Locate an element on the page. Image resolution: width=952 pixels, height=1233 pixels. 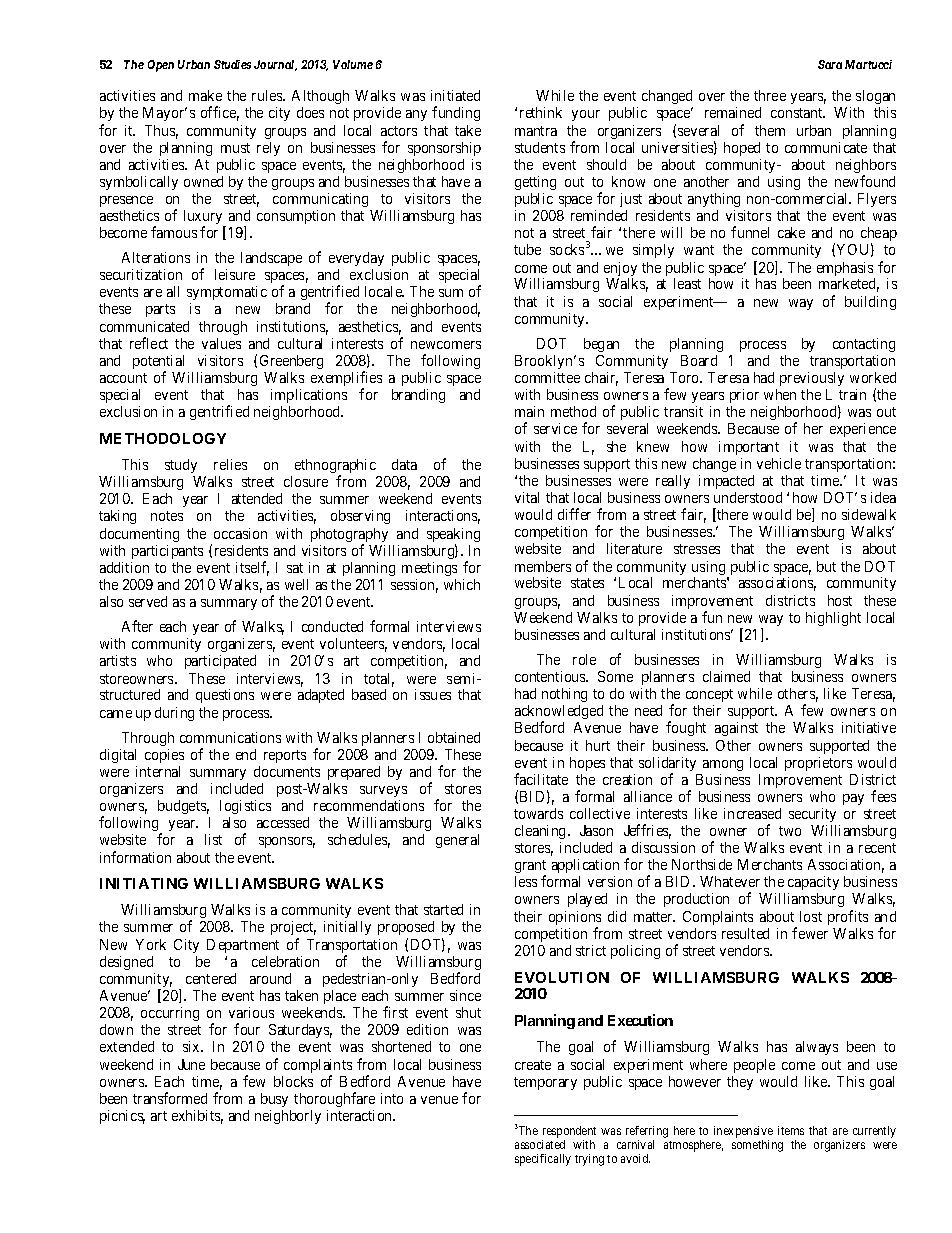
proprietors is located at coordinates (818, 764).
